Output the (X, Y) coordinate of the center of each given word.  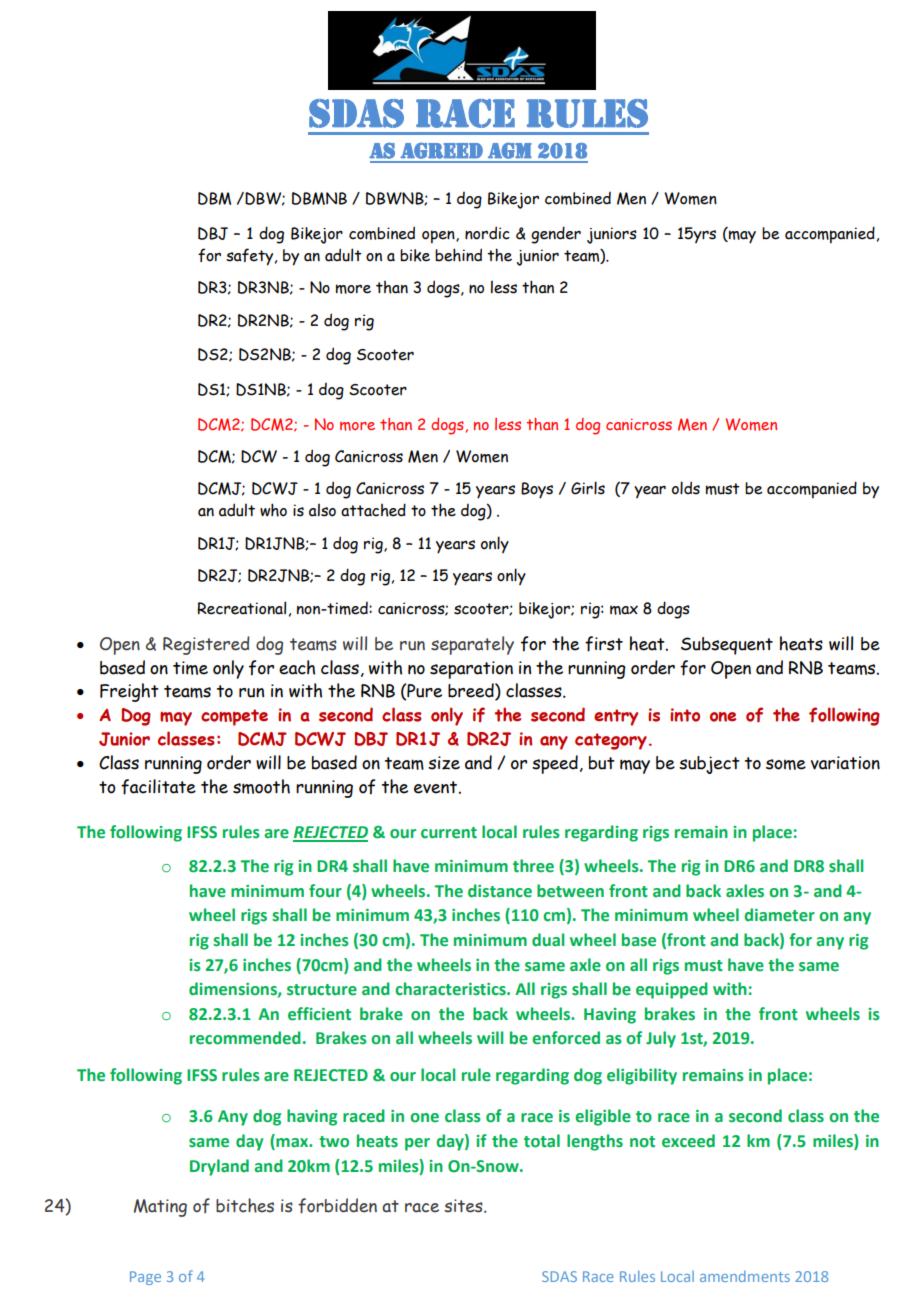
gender (556, 235)
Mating (160, 1208)
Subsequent (727, 646)
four (325, 891)
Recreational (241, 608)
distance (500, 891)
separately (472, 645)
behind (458, 255)
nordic (487, 233)
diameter (779, 915)
